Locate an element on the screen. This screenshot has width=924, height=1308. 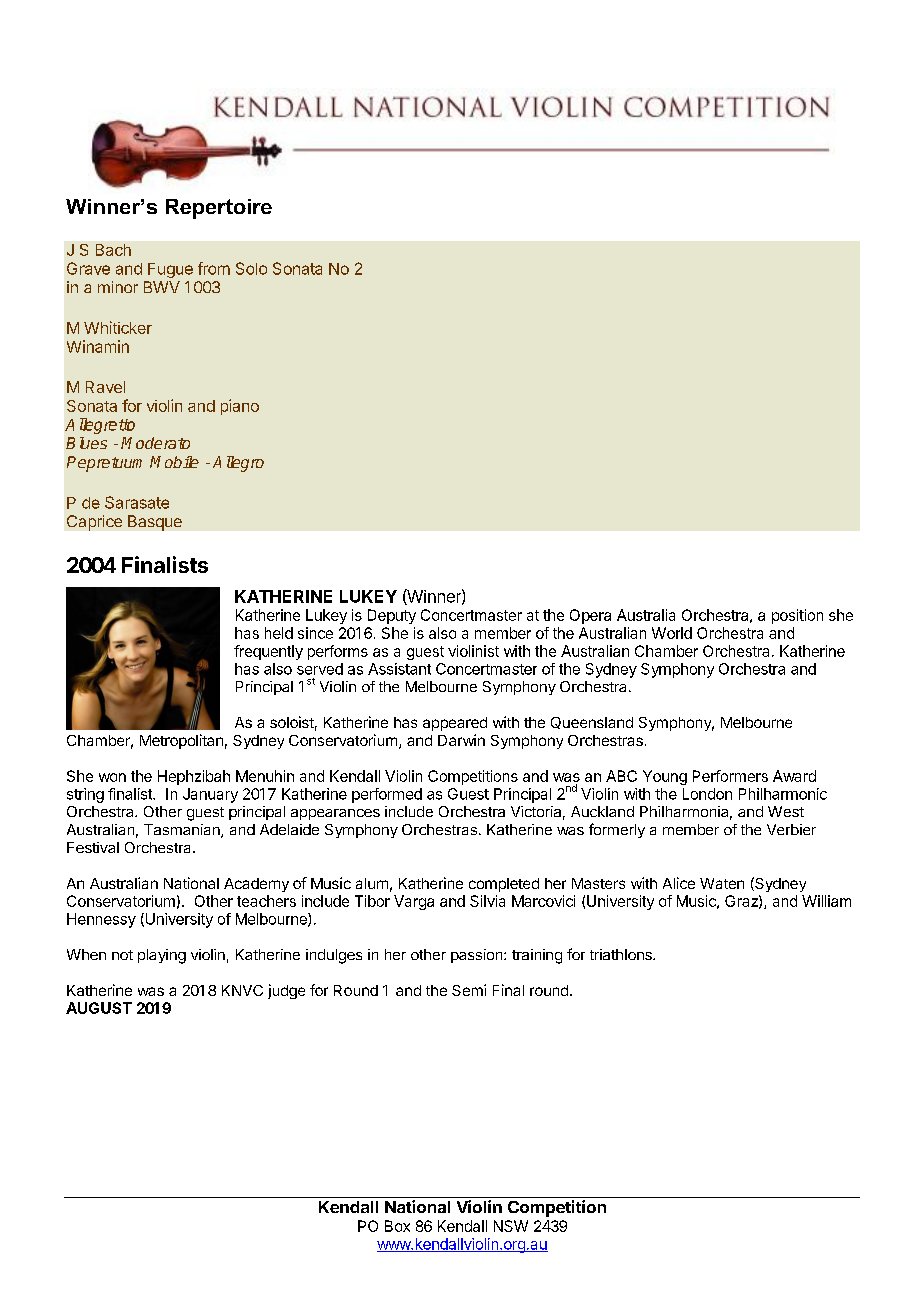
Fugue is located at coordinates (170, 270).
